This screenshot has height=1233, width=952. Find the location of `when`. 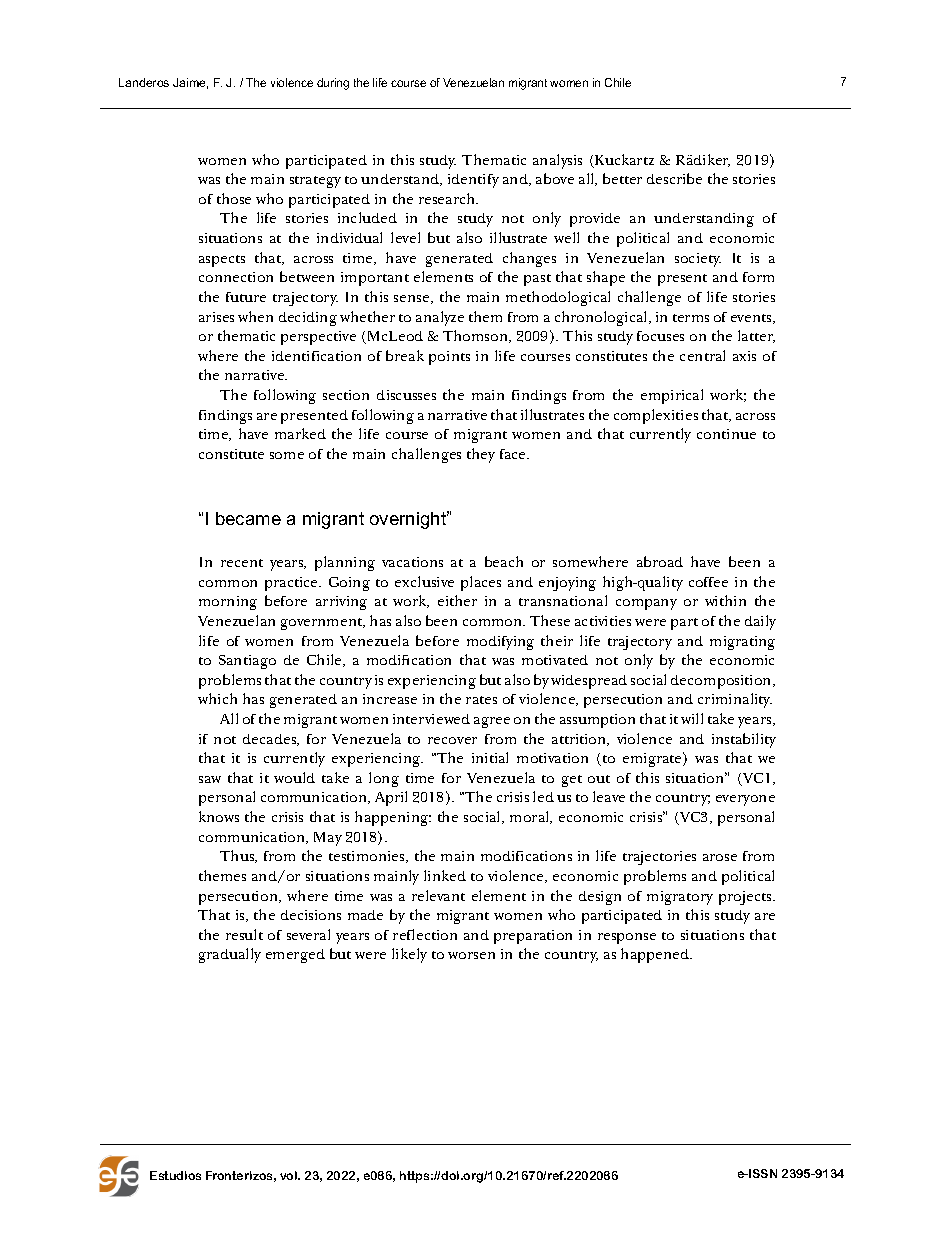

when is located at coordinates (255, 316).
